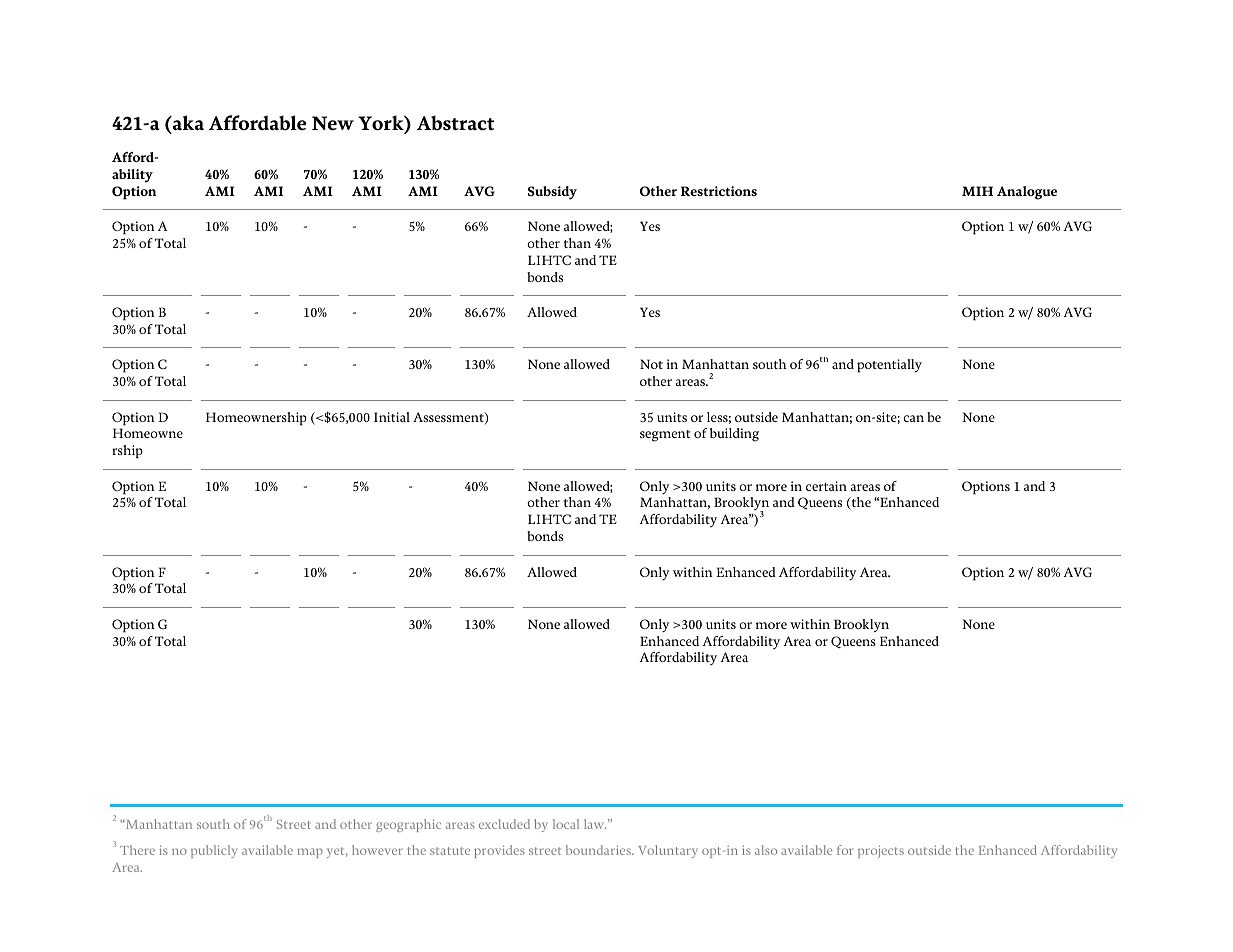  I want to click on Initial, so click(392, 417).
